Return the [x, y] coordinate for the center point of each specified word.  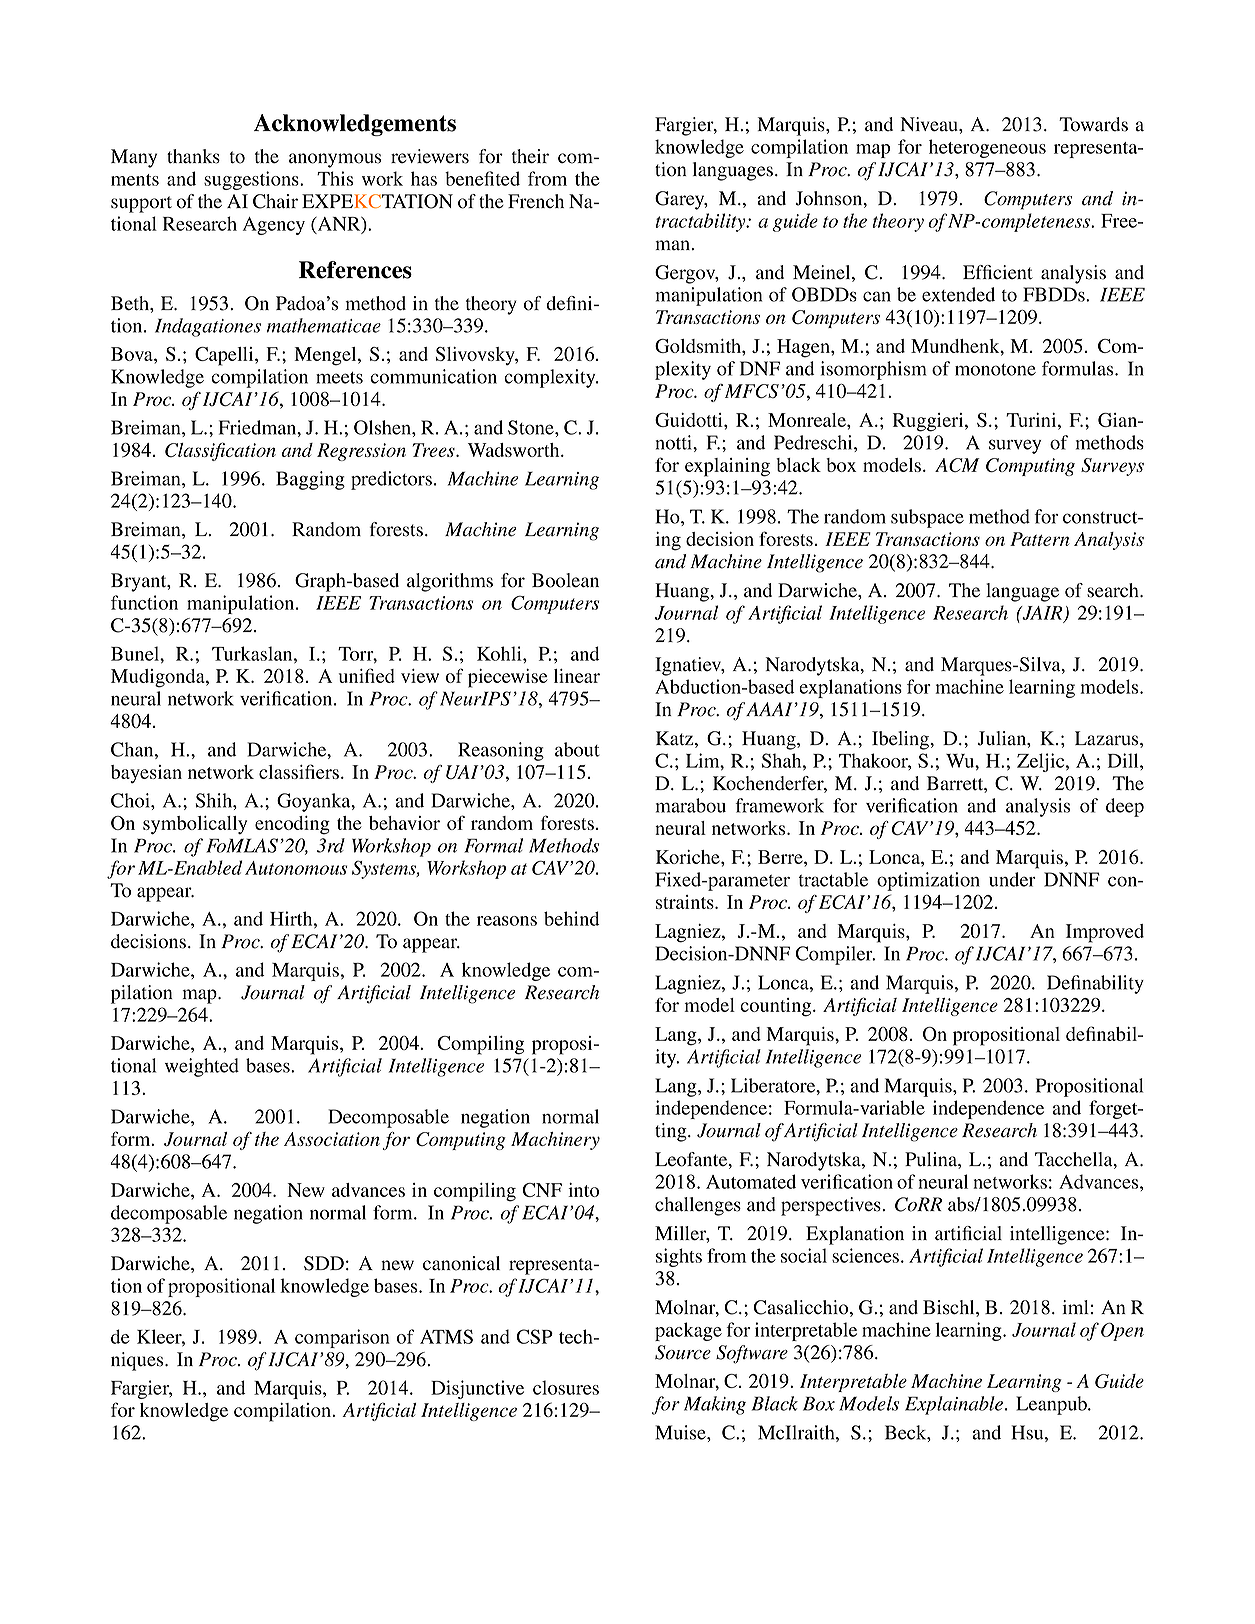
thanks [193, 156]
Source [683, 1352]
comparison [342, 1338]
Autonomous [296, 868]
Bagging [310, 480]
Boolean [565, 580]
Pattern [1040, 539]
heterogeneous [987, 148]
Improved [1105, 933]
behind [572, 918]
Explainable [955, 1405]
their [530, 156]
